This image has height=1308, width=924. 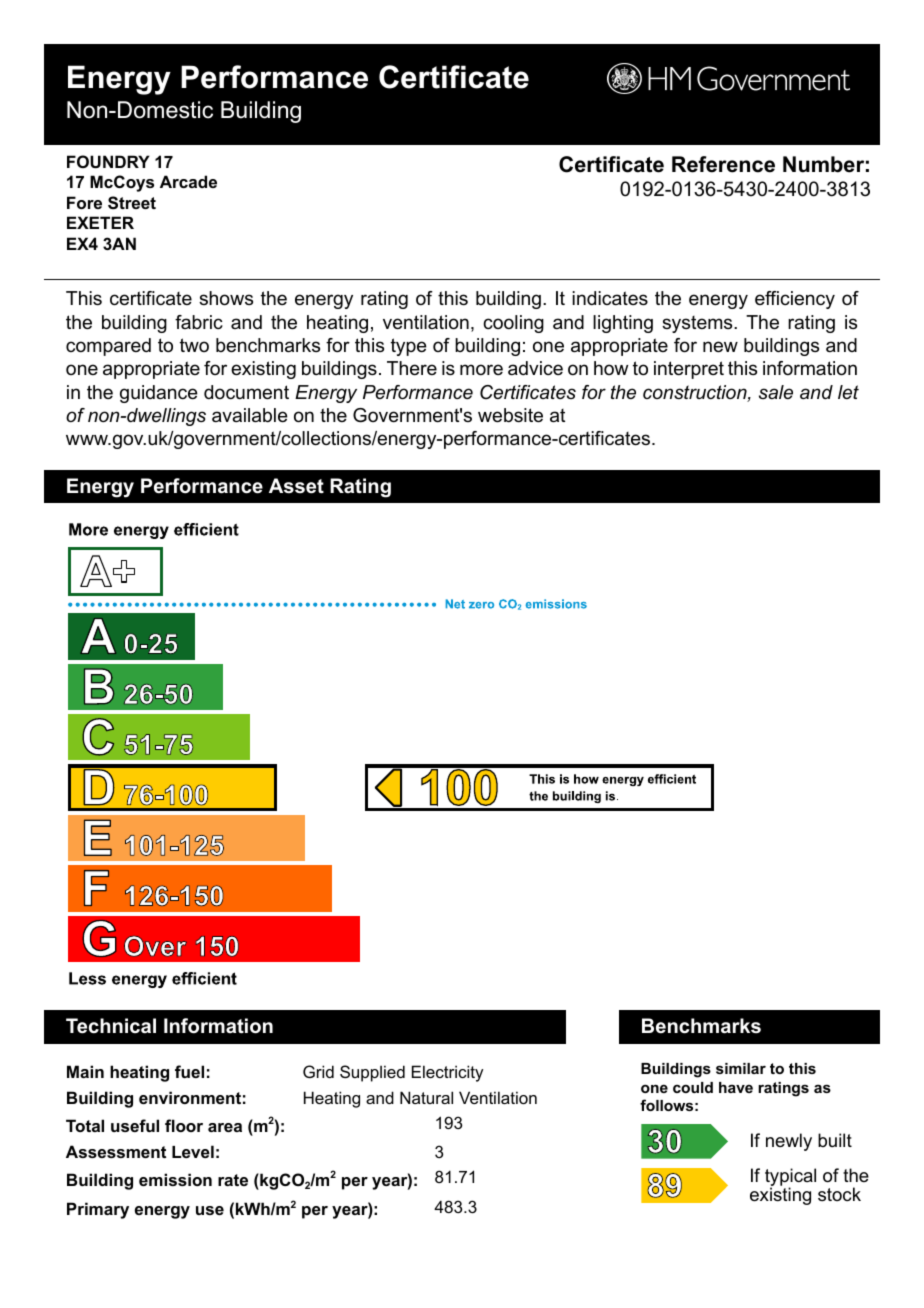 What do you see at coordinates (296, 486) in the image?
I see `Asset` at bounding box center [296, 486].
